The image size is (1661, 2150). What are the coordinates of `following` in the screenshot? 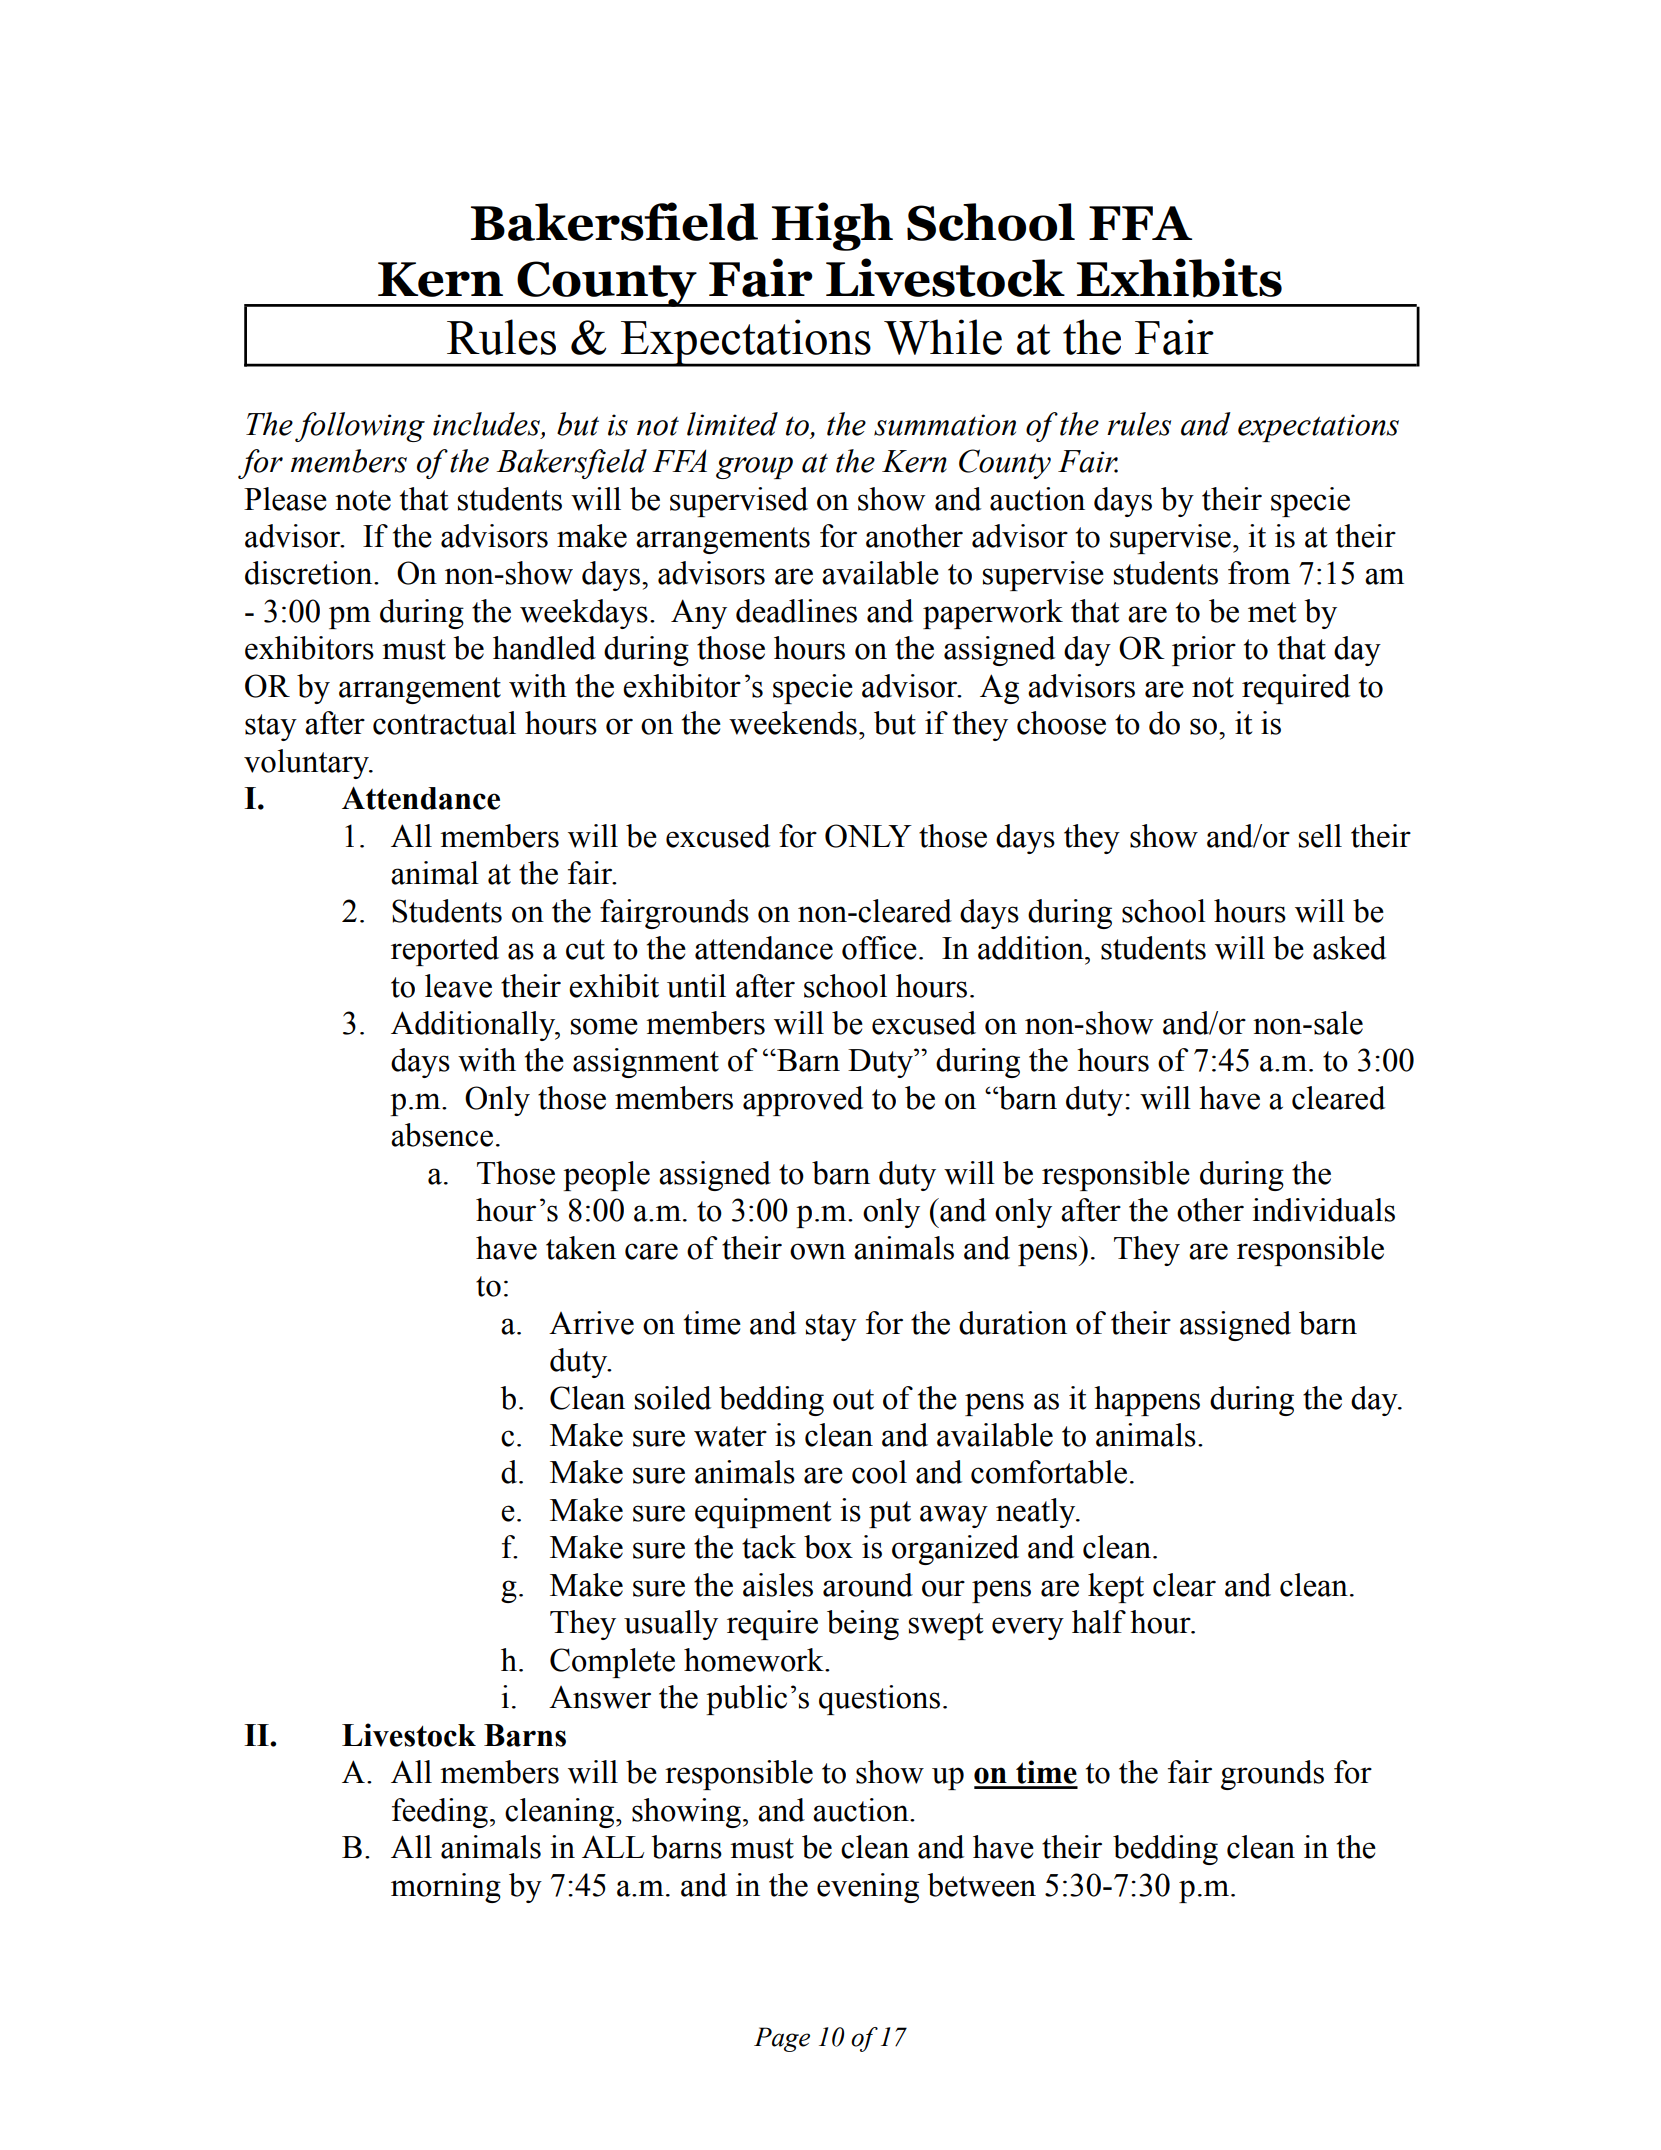 It's located at (360, 427).
